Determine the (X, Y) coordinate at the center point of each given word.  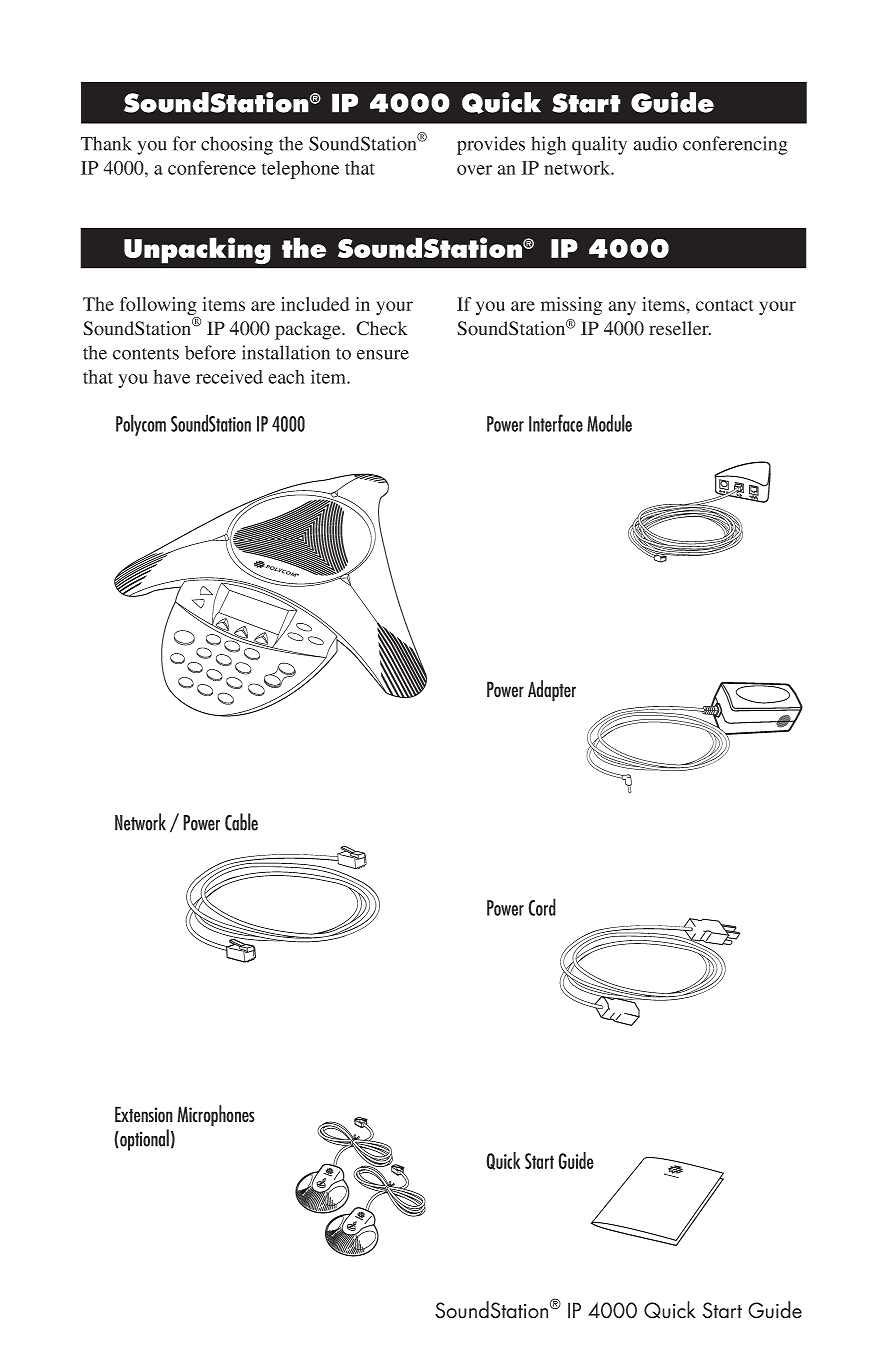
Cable (241, 822)
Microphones (216, 1116)
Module (609, 423)
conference (212, 167)
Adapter (552, 691)
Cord (542, 907)
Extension (144, 1114)
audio (655, 143)
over (474, 170)
